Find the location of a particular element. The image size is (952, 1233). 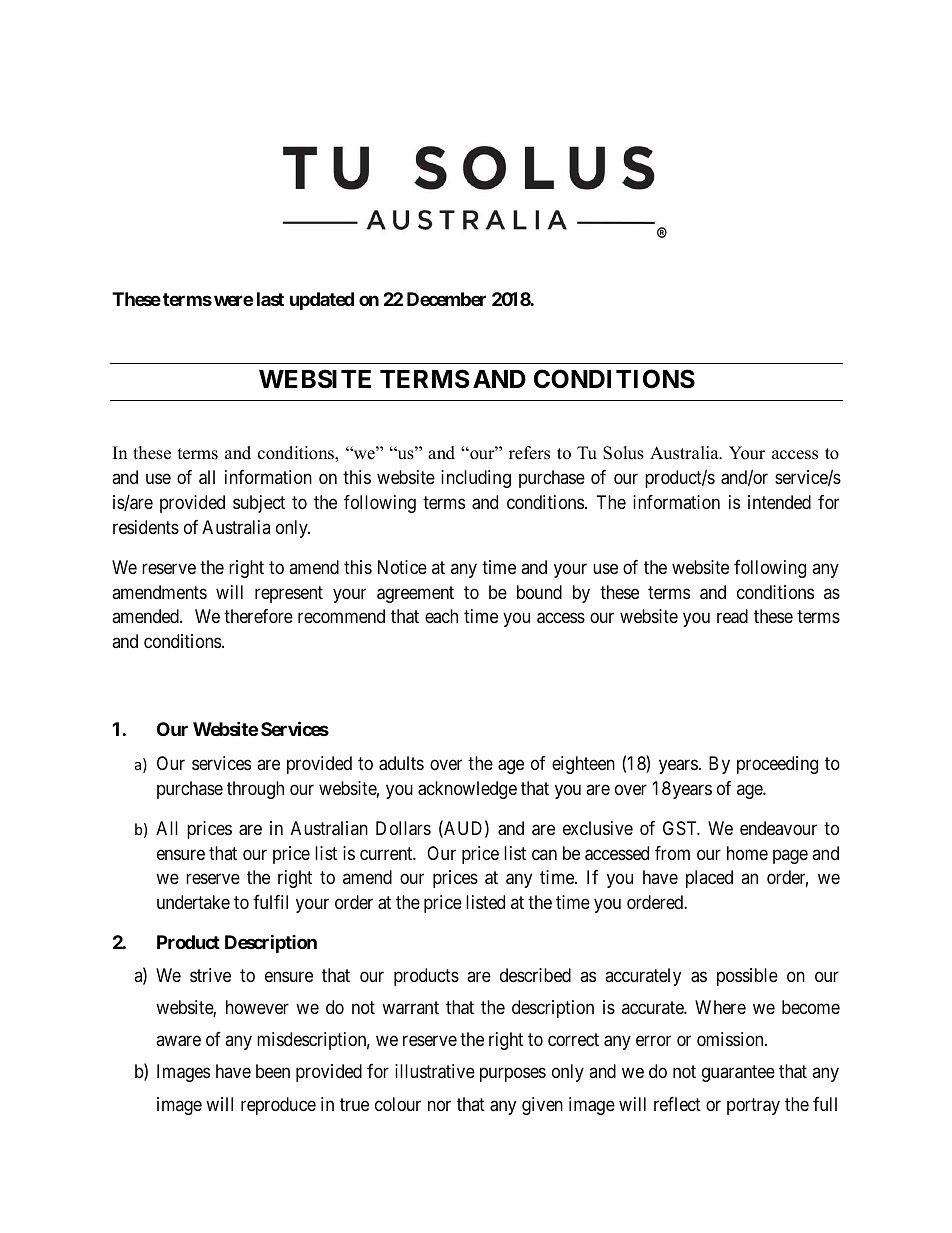

been is located at coordinates (273, 1071).
